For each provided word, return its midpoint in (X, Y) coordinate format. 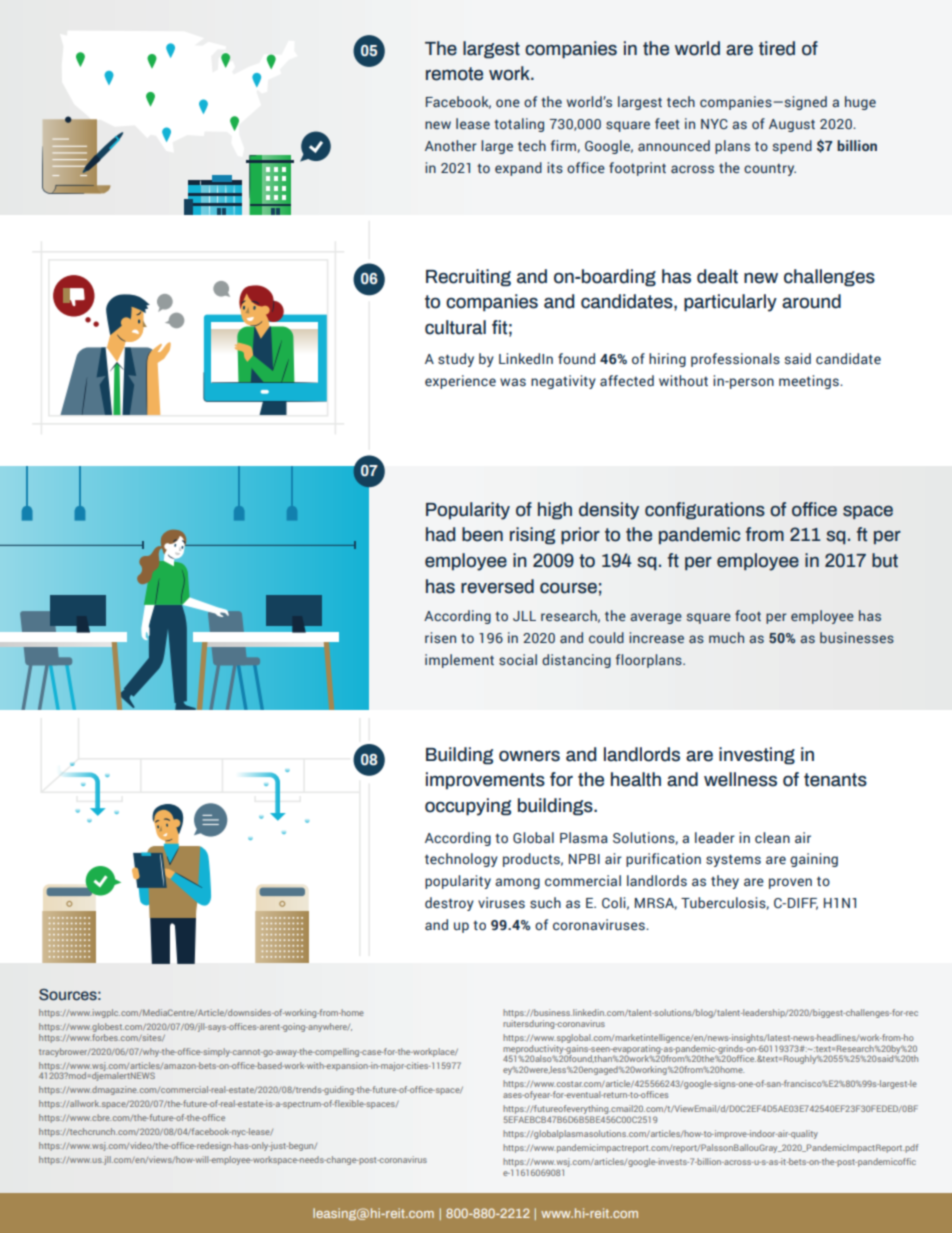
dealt (717, 276)
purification (663, 860)
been (482, 534)
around (811, 301)
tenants (835, 780)
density (609, 511)
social (518, 659)
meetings (810, 382)
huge (860, 103)
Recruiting (468, 278)
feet (667, 123)
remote (454, 74)
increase (656, 637)
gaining (814, 860)
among (517, 883)
